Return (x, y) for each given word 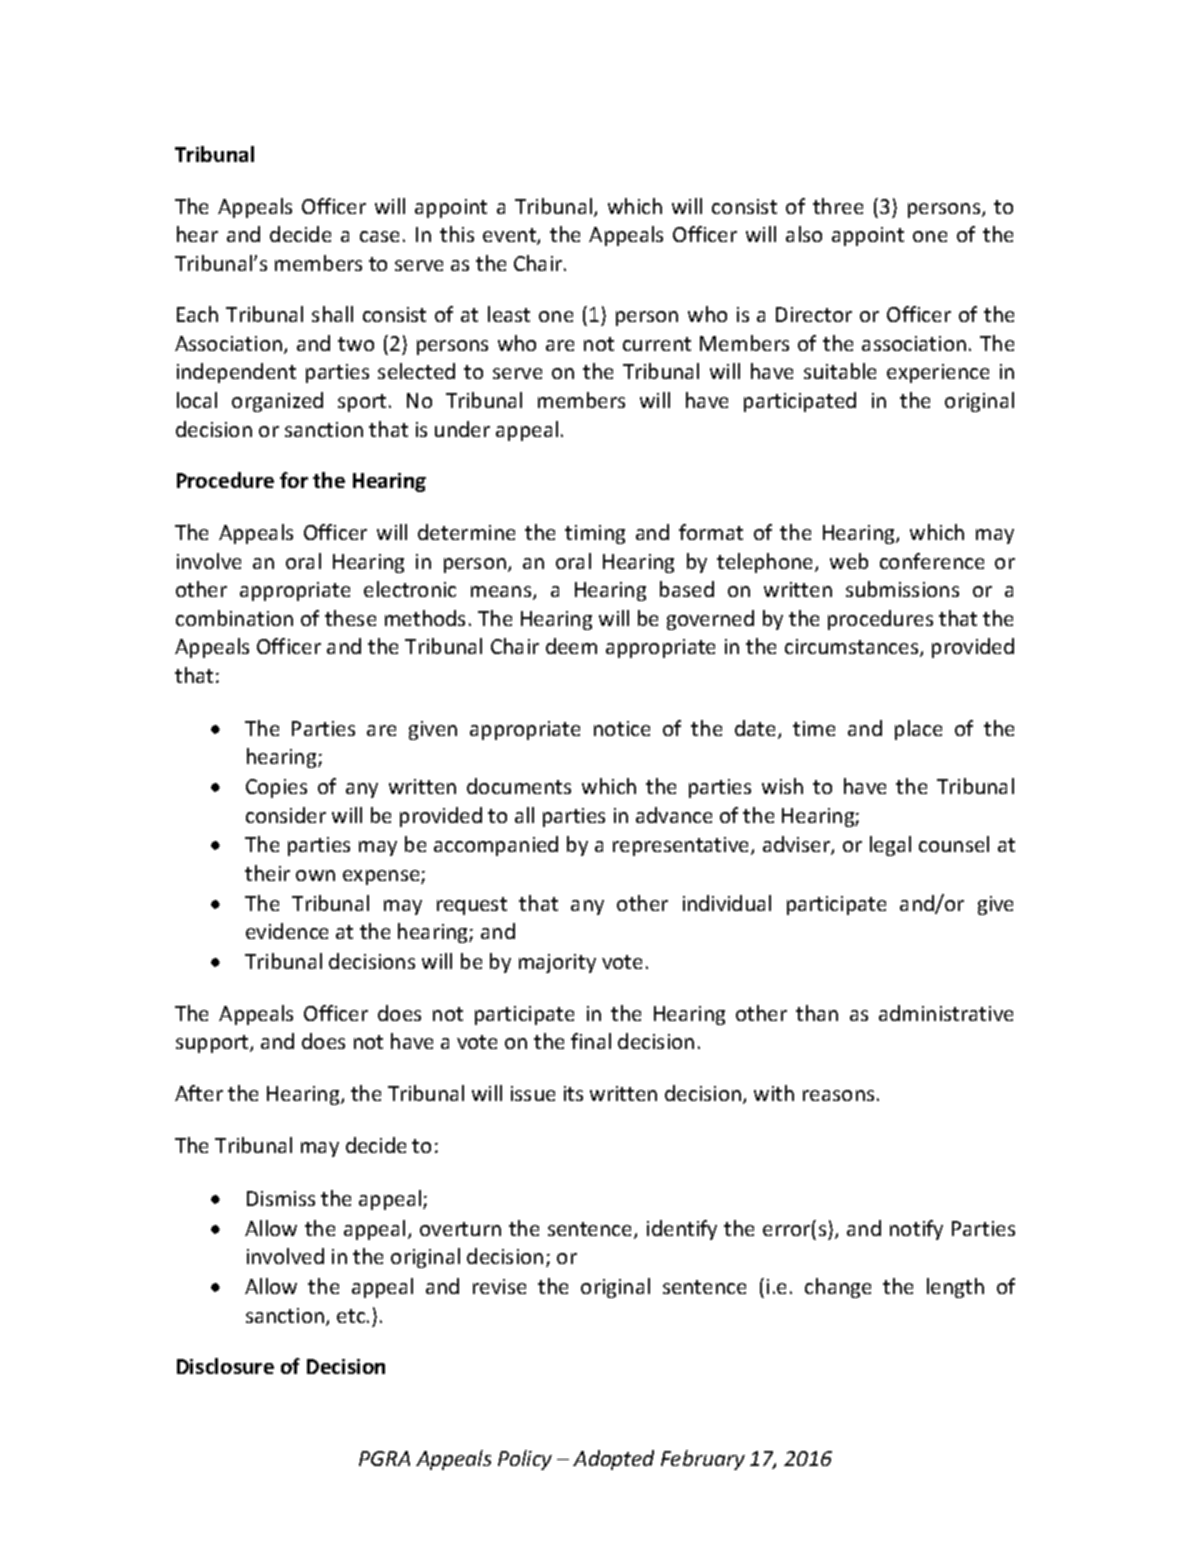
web (849, 561)
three (838, 206)
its (573, 1093)
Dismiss (281, 1198)
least (509, 314)
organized (277, 402)
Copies (276, 788)
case (379, 236)
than (817, 1013)
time (814, 728)
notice (622, 728)
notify (916, 1230)
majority (557, 963)
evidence (287, 931)
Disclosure (225, 1366)
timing (595, 534)
